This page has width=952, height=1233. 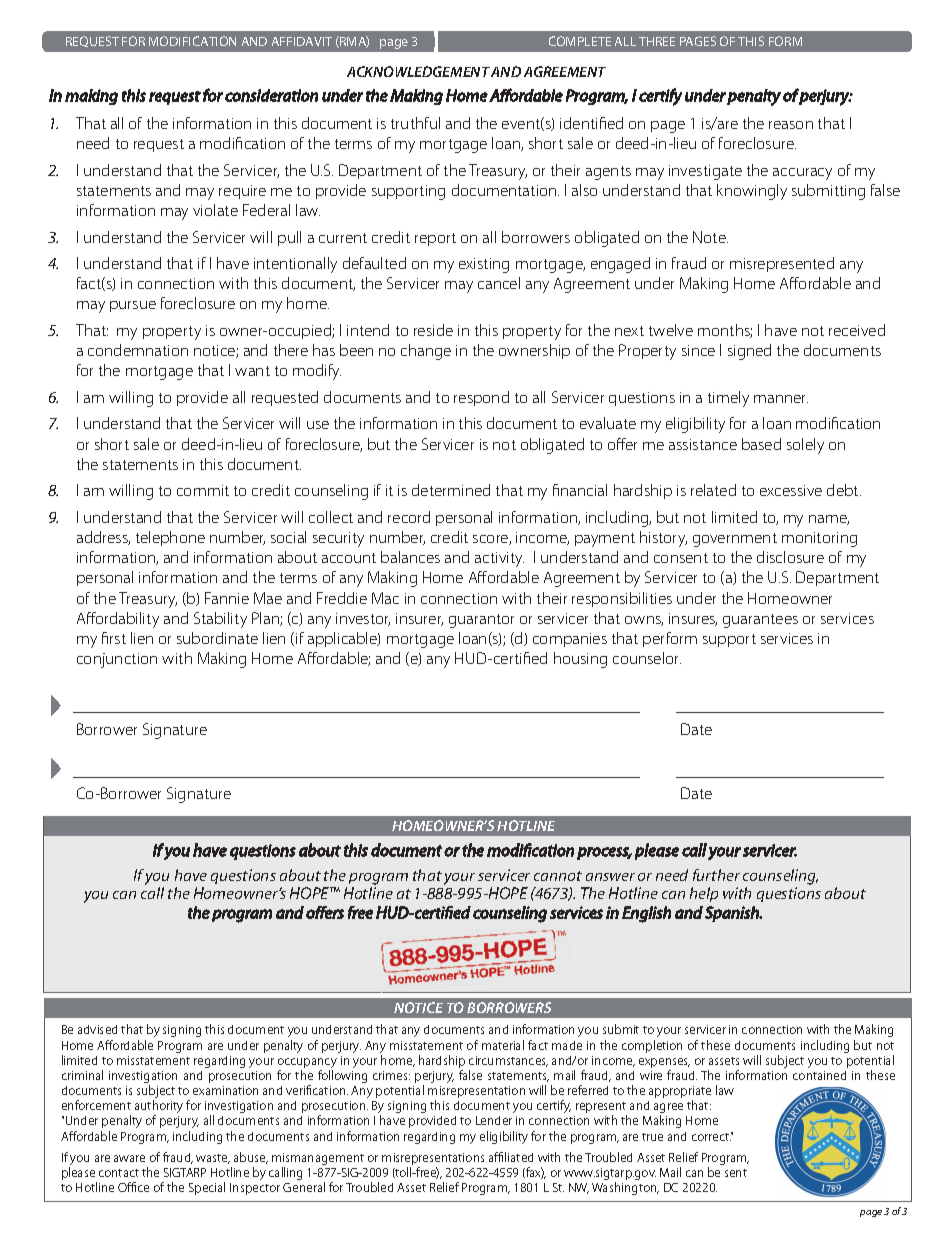 I want to click on waste, so click(x=213, y=1159).
